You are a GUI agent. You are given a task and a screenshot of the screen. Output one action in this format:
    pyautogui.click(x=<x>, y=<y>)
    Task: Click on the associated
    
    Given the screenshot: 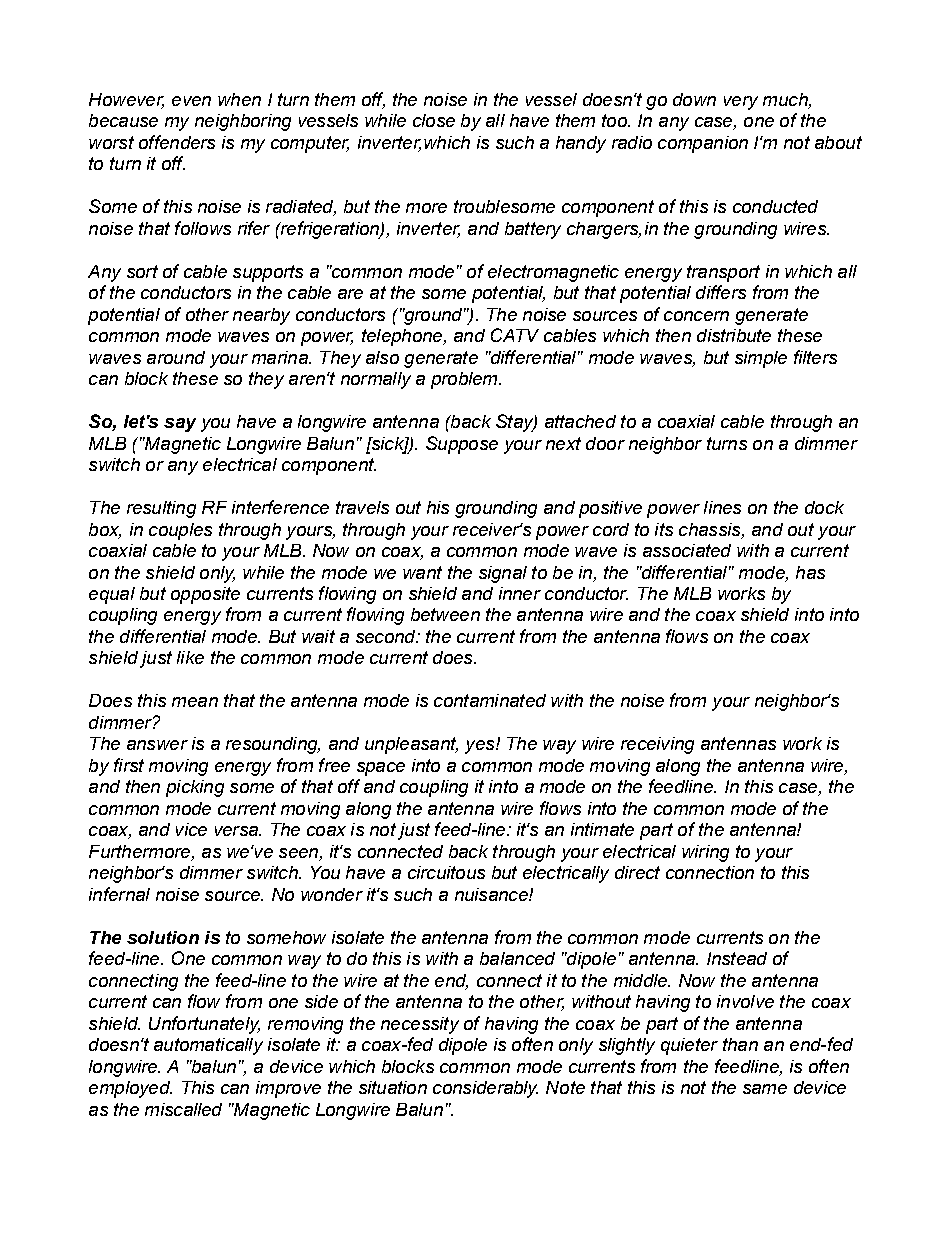 What is the action you would take?
    pyautogui.click(x=687, y=550)
